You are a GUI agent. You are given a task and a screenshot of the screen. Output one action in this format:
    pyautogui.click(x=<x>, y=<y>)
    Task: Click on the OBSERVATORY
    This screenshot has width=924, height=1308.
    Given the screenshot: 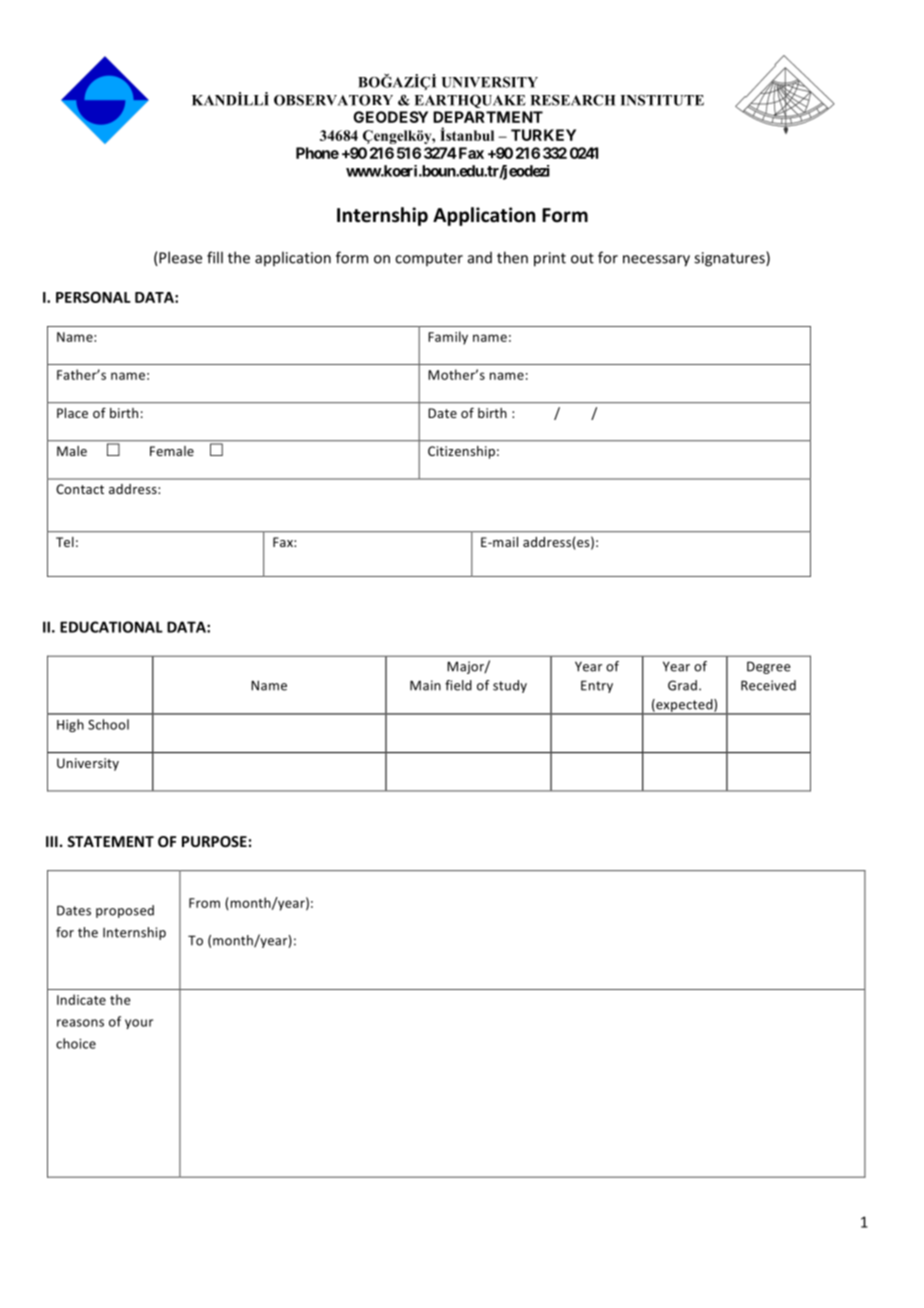 What is the action you would take?
    pyautogui.click(x=333, y=100)
